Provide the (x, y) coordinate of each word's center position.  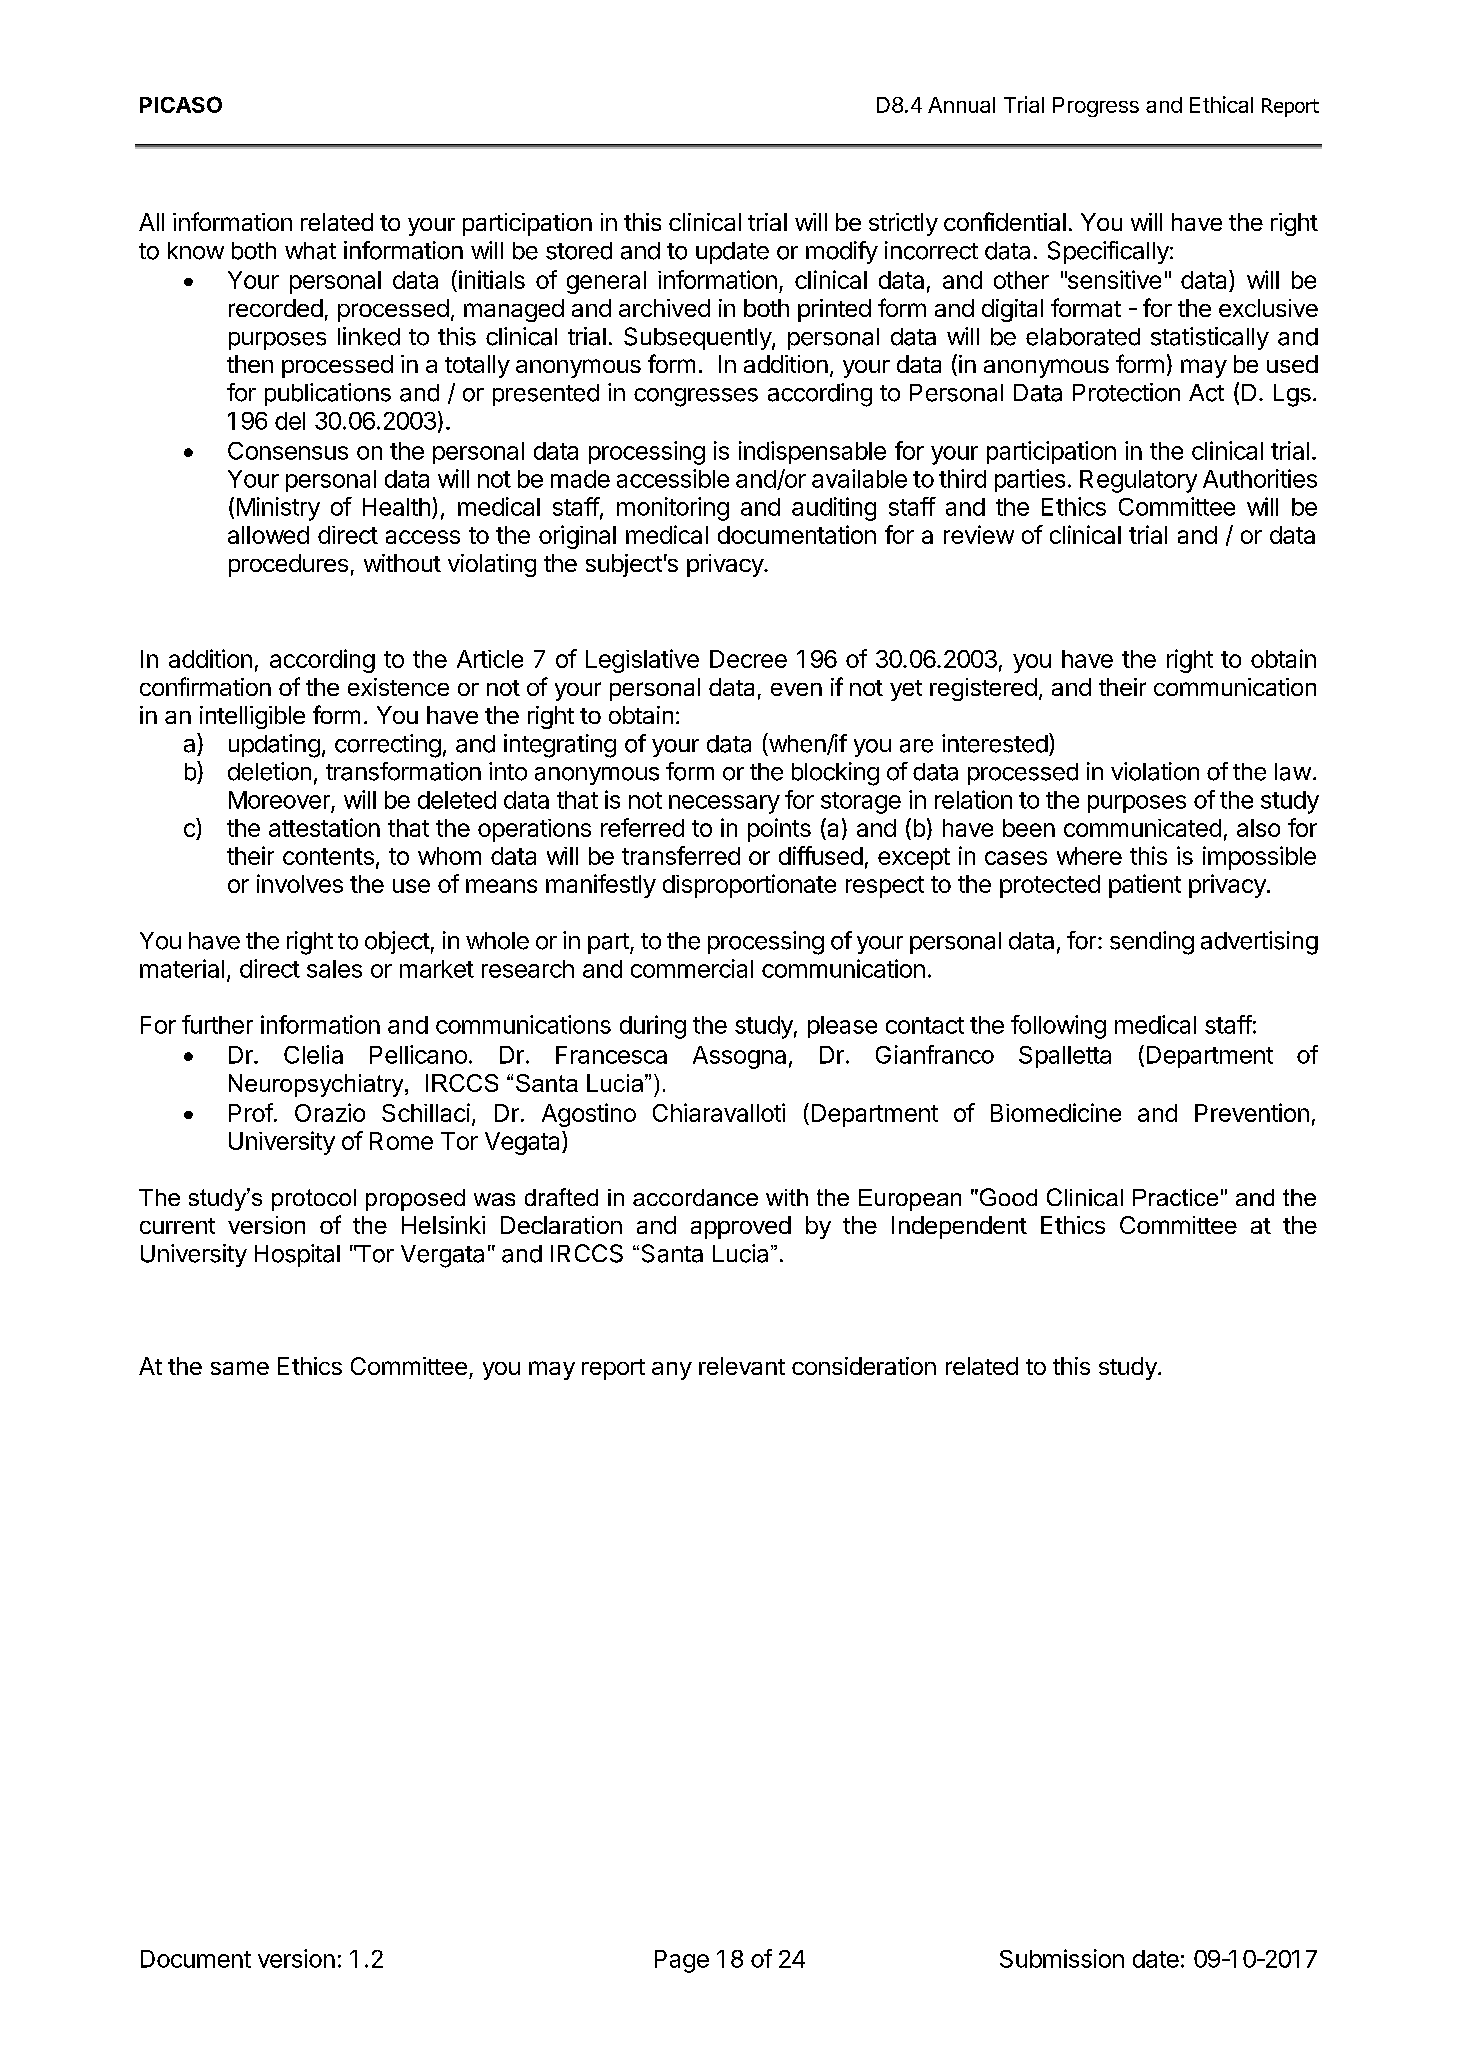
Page (682, 1961)
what (310, 251)
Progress (1096, 107)
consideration (864, 1366)
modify (842, 252)
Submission (1062, 1958)
